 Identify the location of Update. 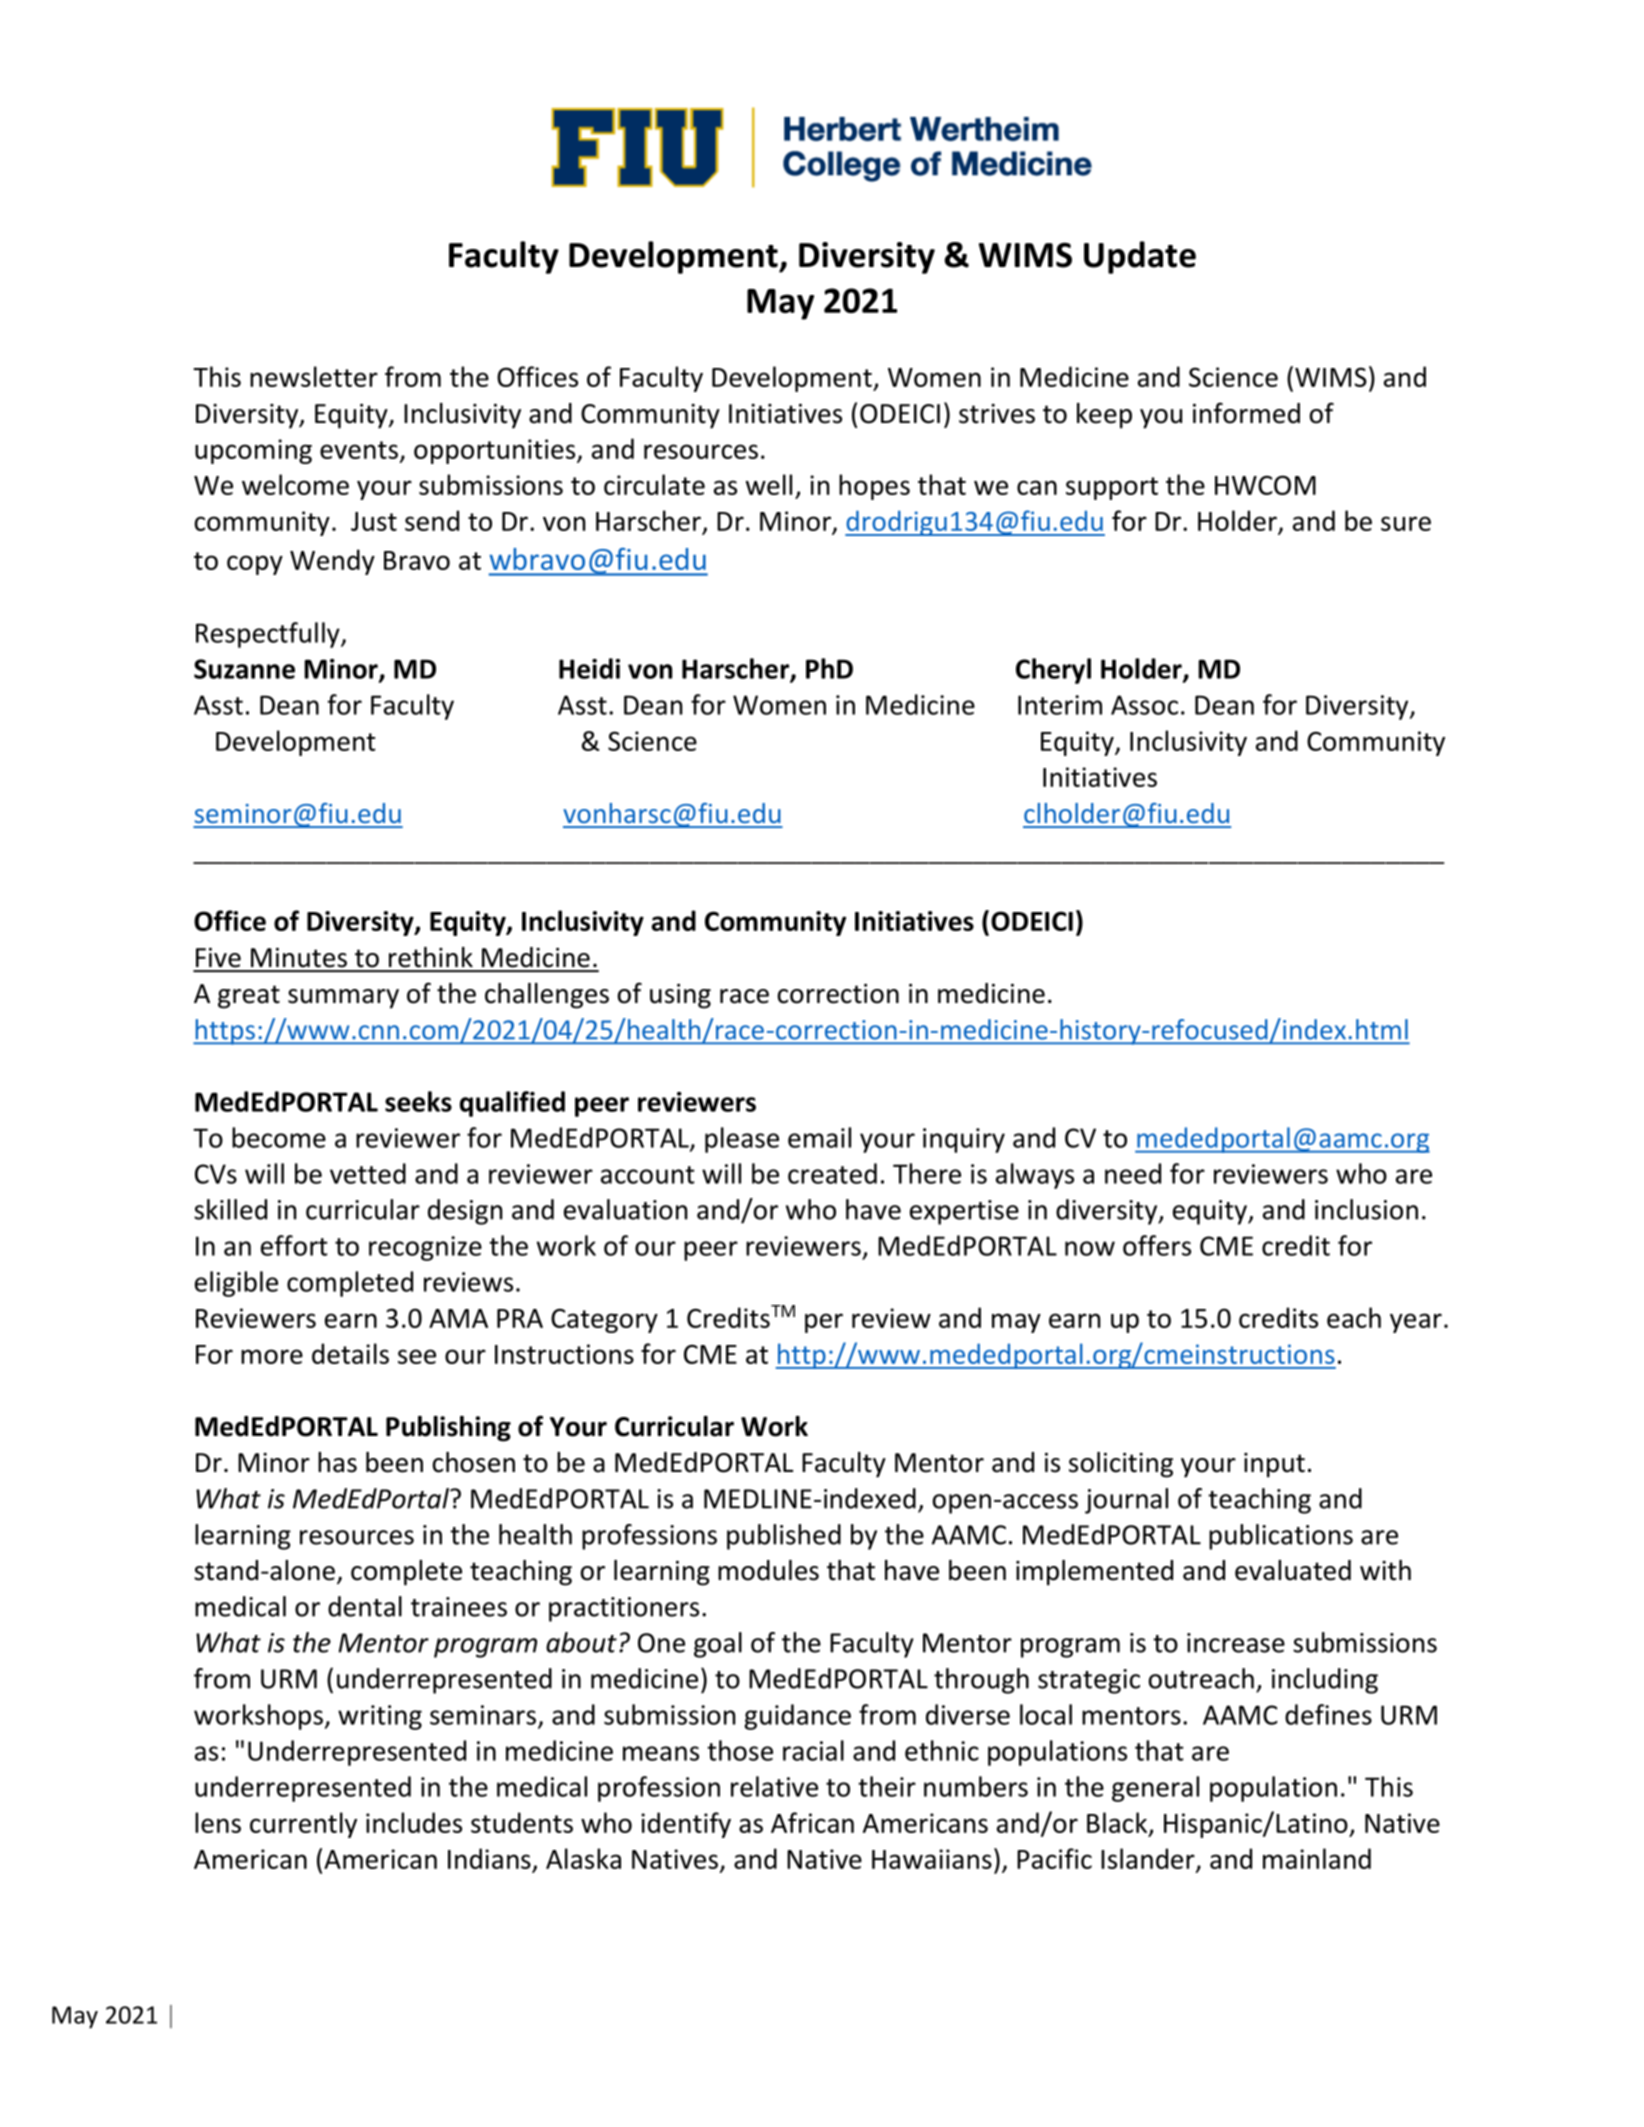
(1140, 257).
